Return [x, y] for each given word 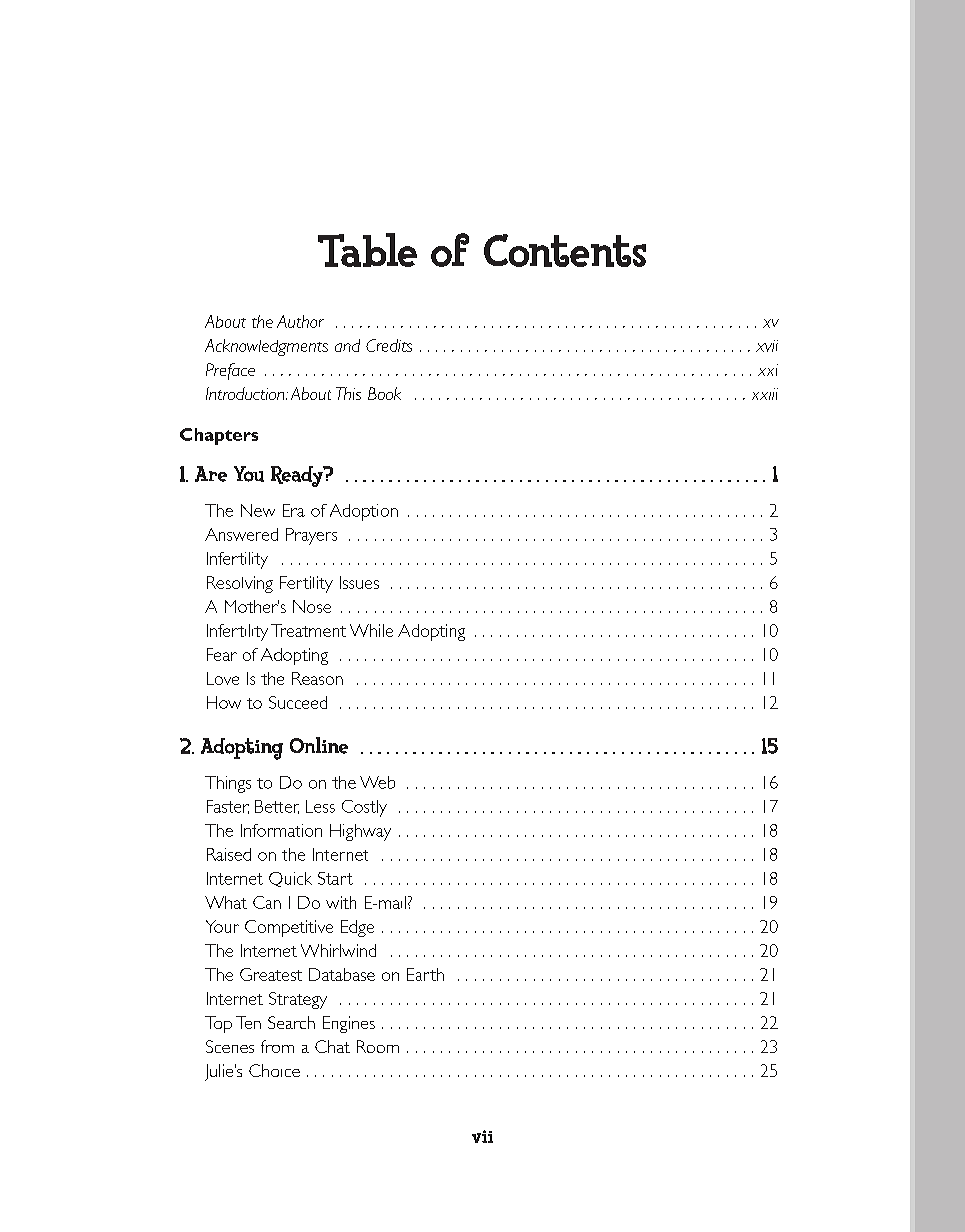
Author [300, 321]
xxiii [765, 394]
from [277, 1046]
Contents [565, 250]
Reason [317, 678]
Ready [298, 476]
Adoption [364, 512]
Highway [360, 832]
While [371, 630]
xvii [767, 346]
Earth [425, 974]
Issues [359, 582]
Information [281, 830]
